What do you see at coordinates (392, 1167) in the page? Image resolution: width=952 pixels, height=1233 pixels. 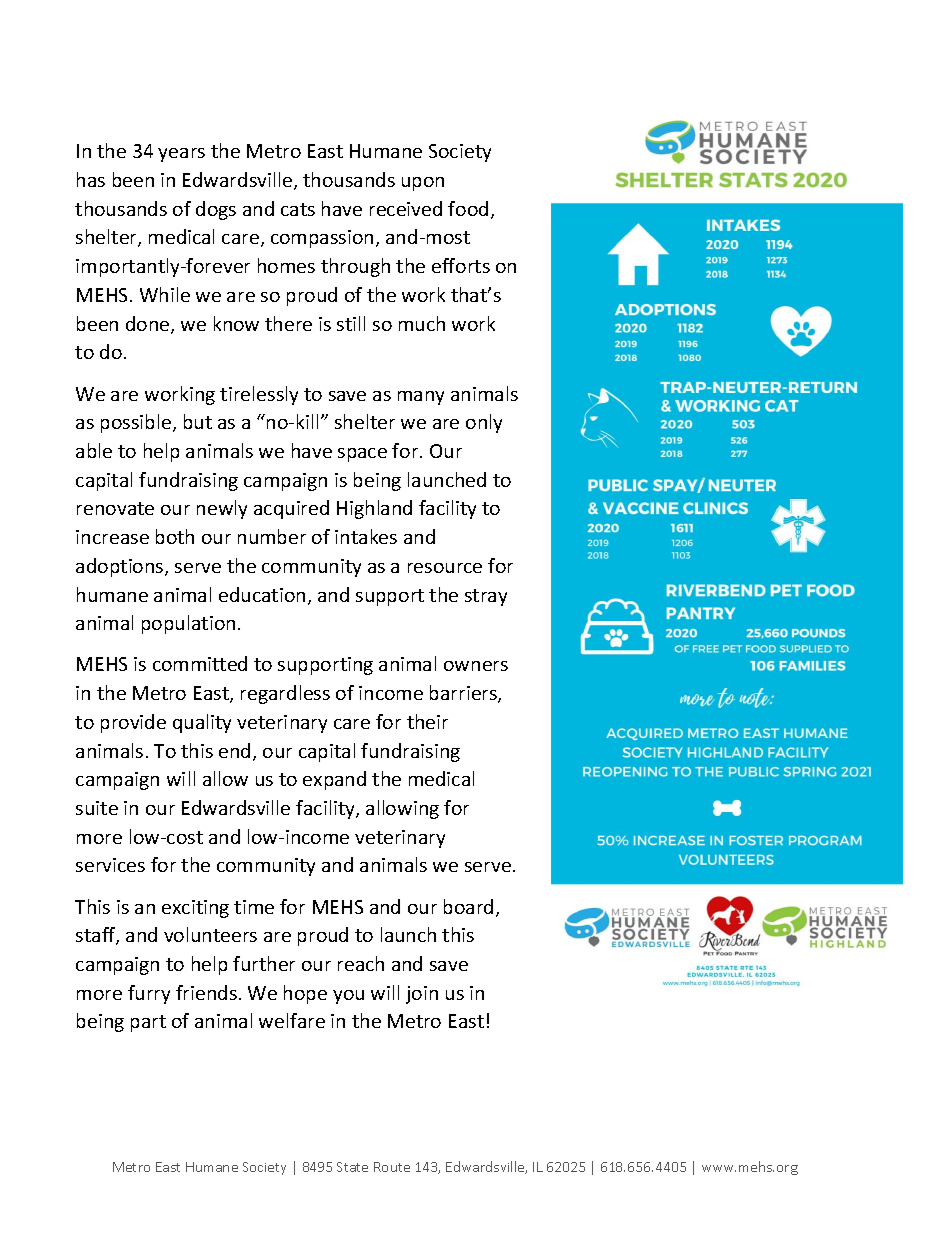 I see `Route` at bounding box center [392, 1167].
